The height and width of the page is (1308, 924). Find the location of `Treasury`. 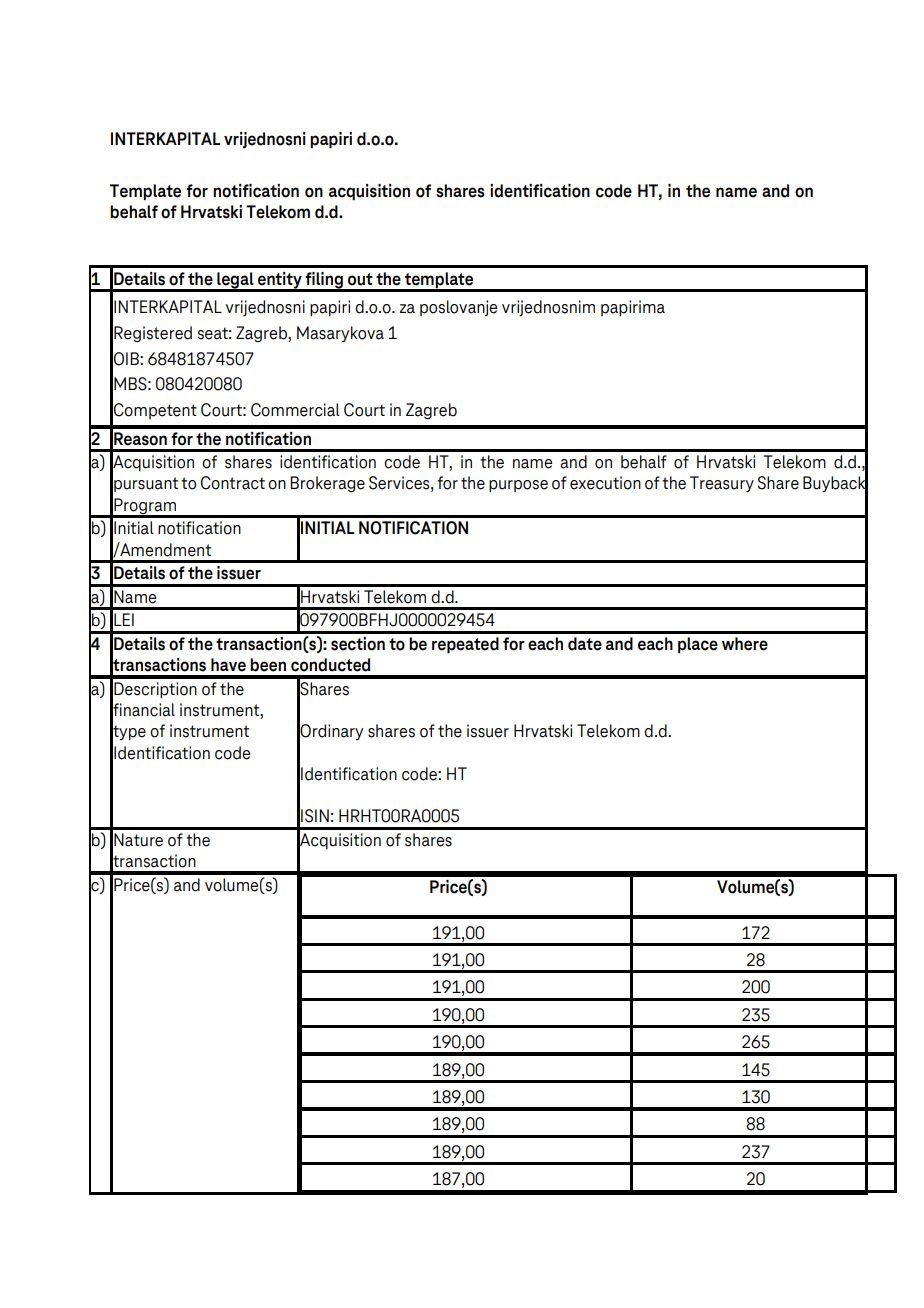

Treasury is located at coordinates (722, 484).
